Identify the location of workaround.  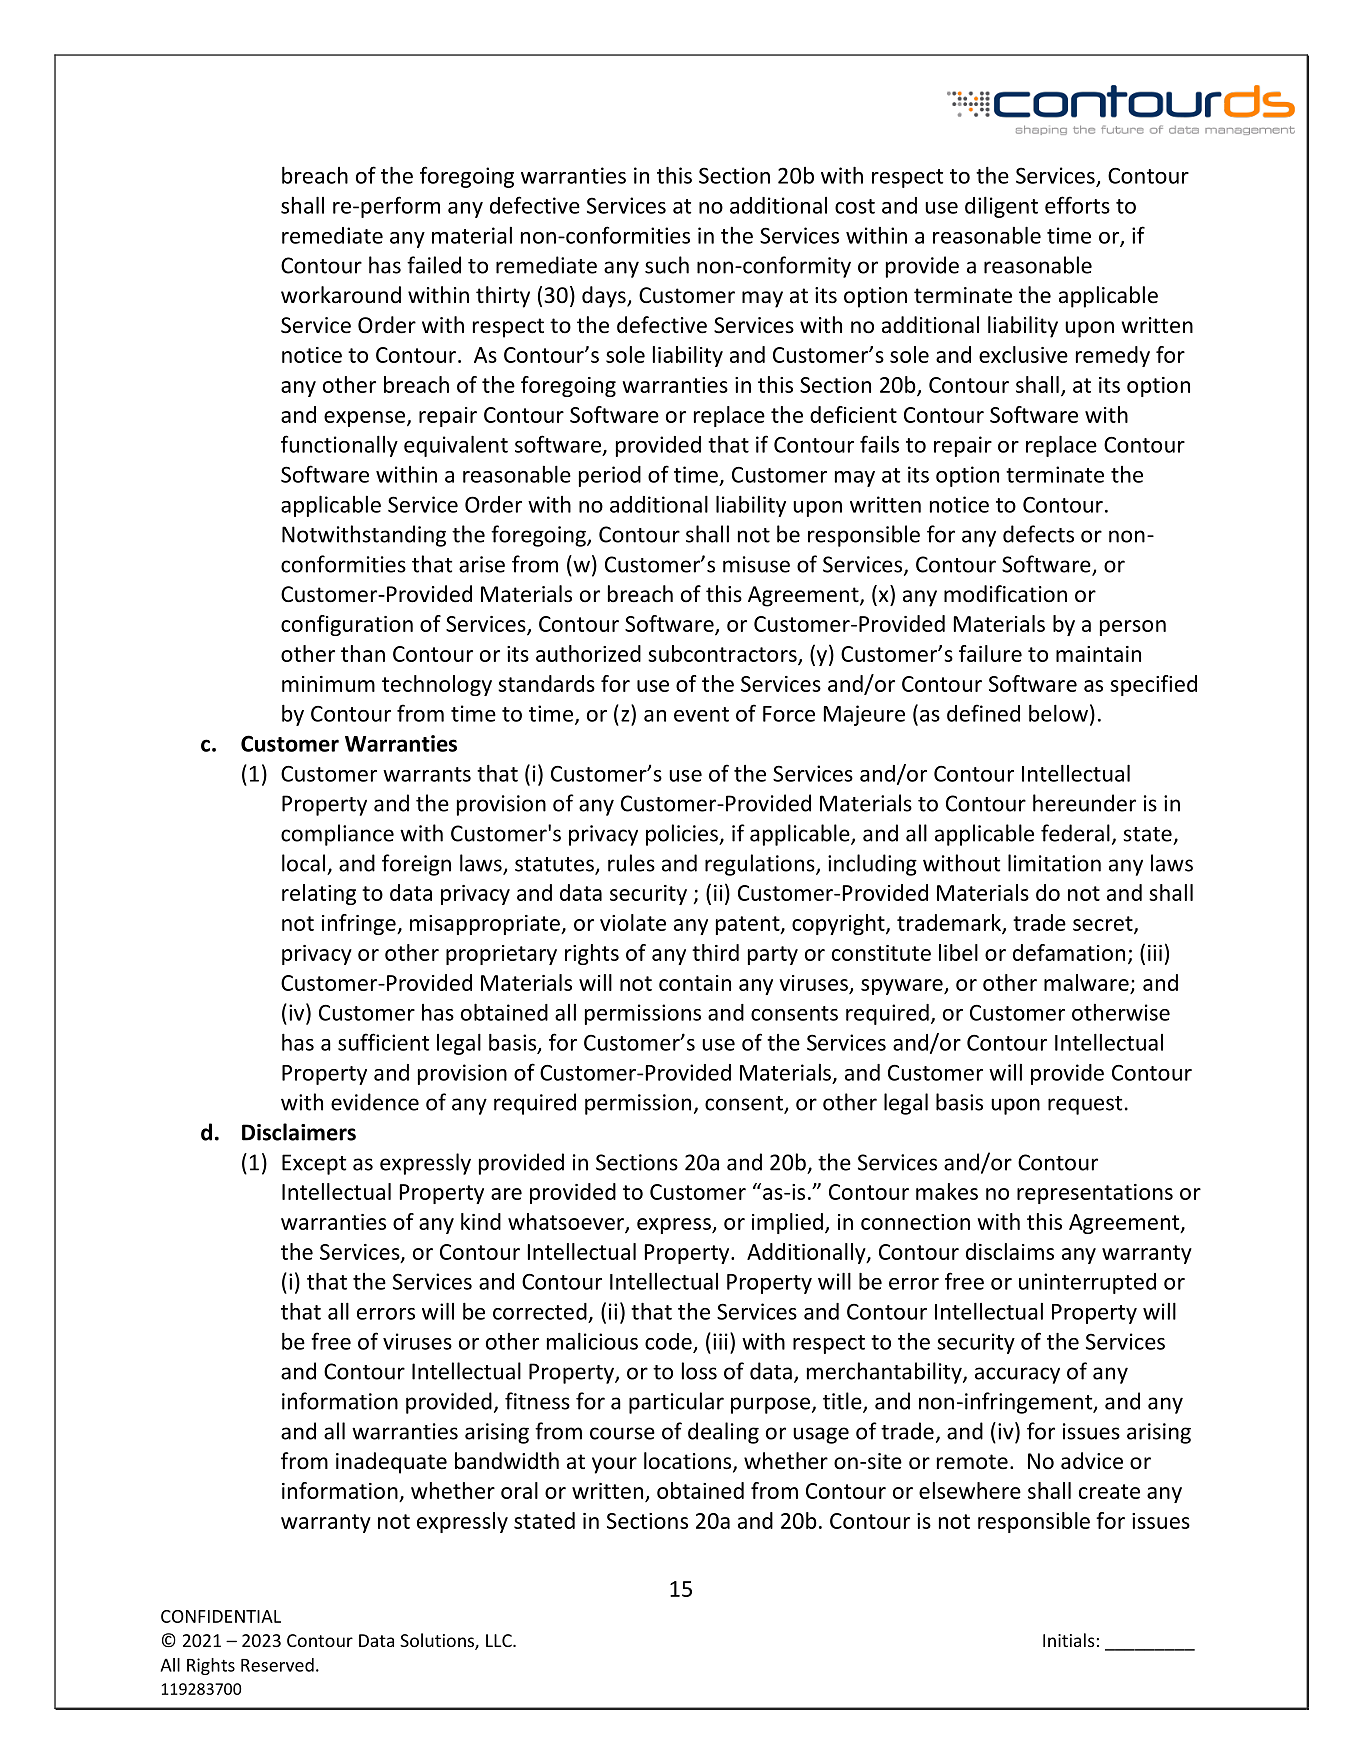
(341, 295).
